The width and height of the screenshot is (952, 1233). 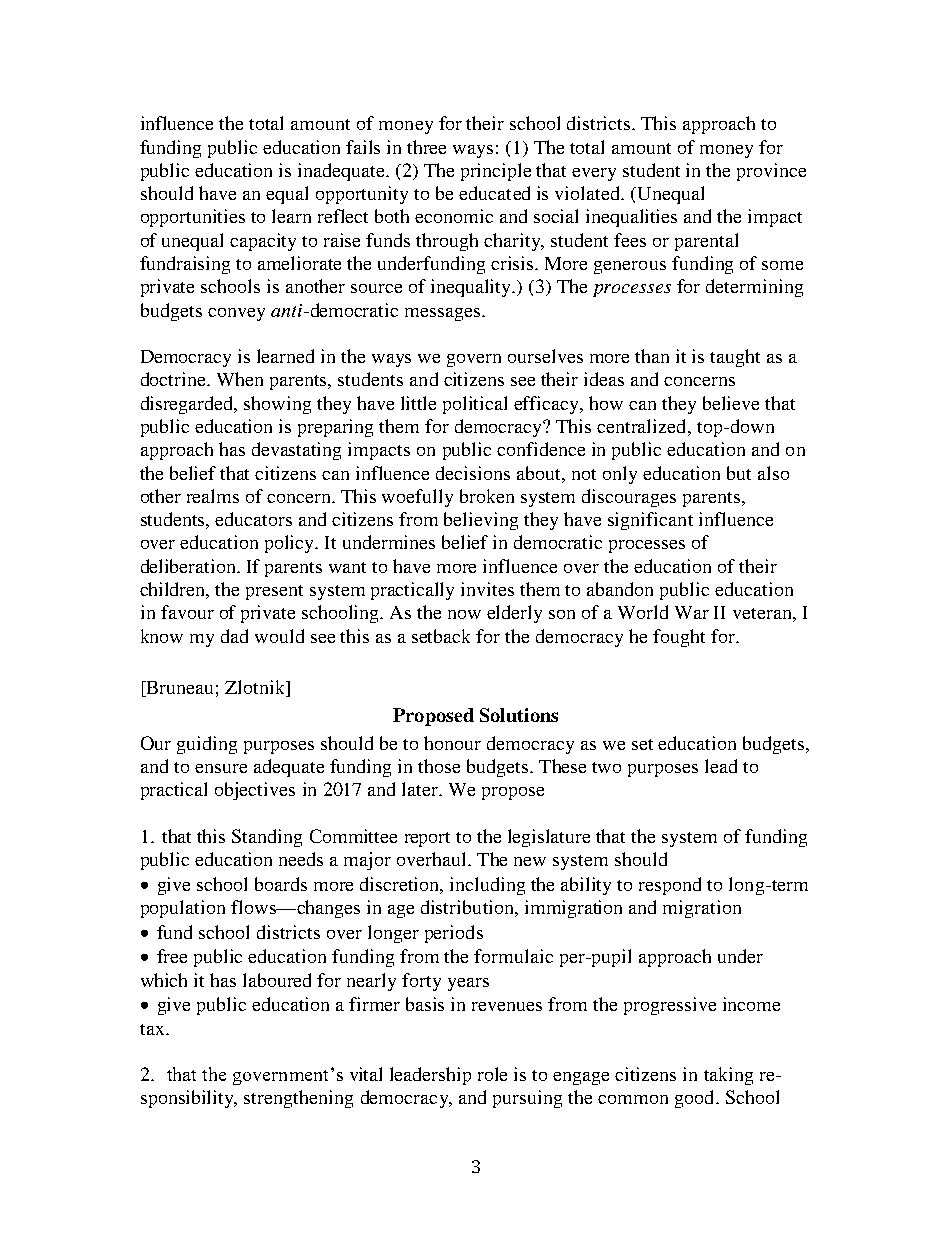 I want to click on When, so click(x=240, y=379).
